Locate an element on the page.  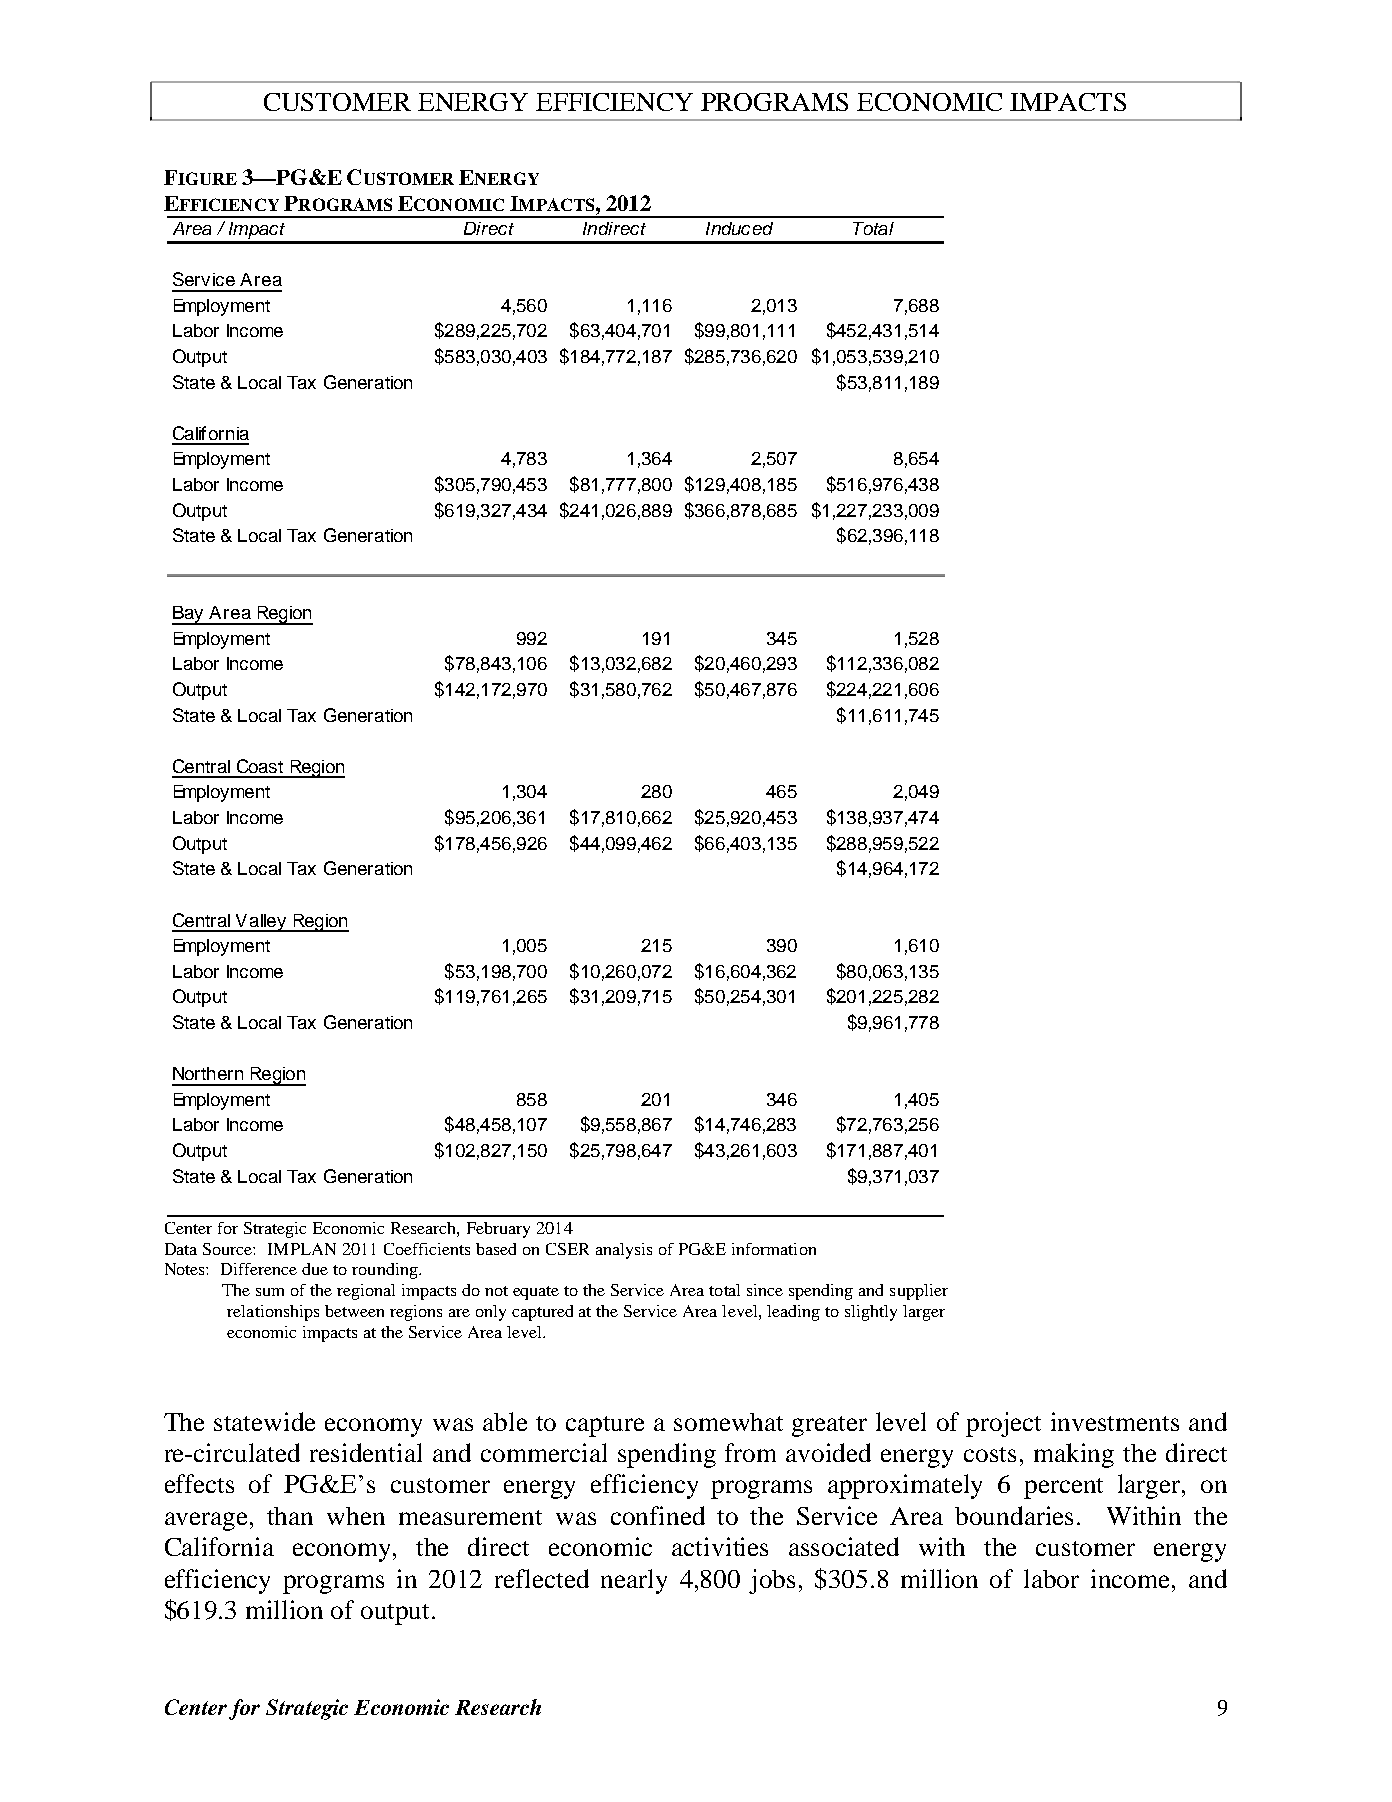
information is located at coordinates (774, 1249).
